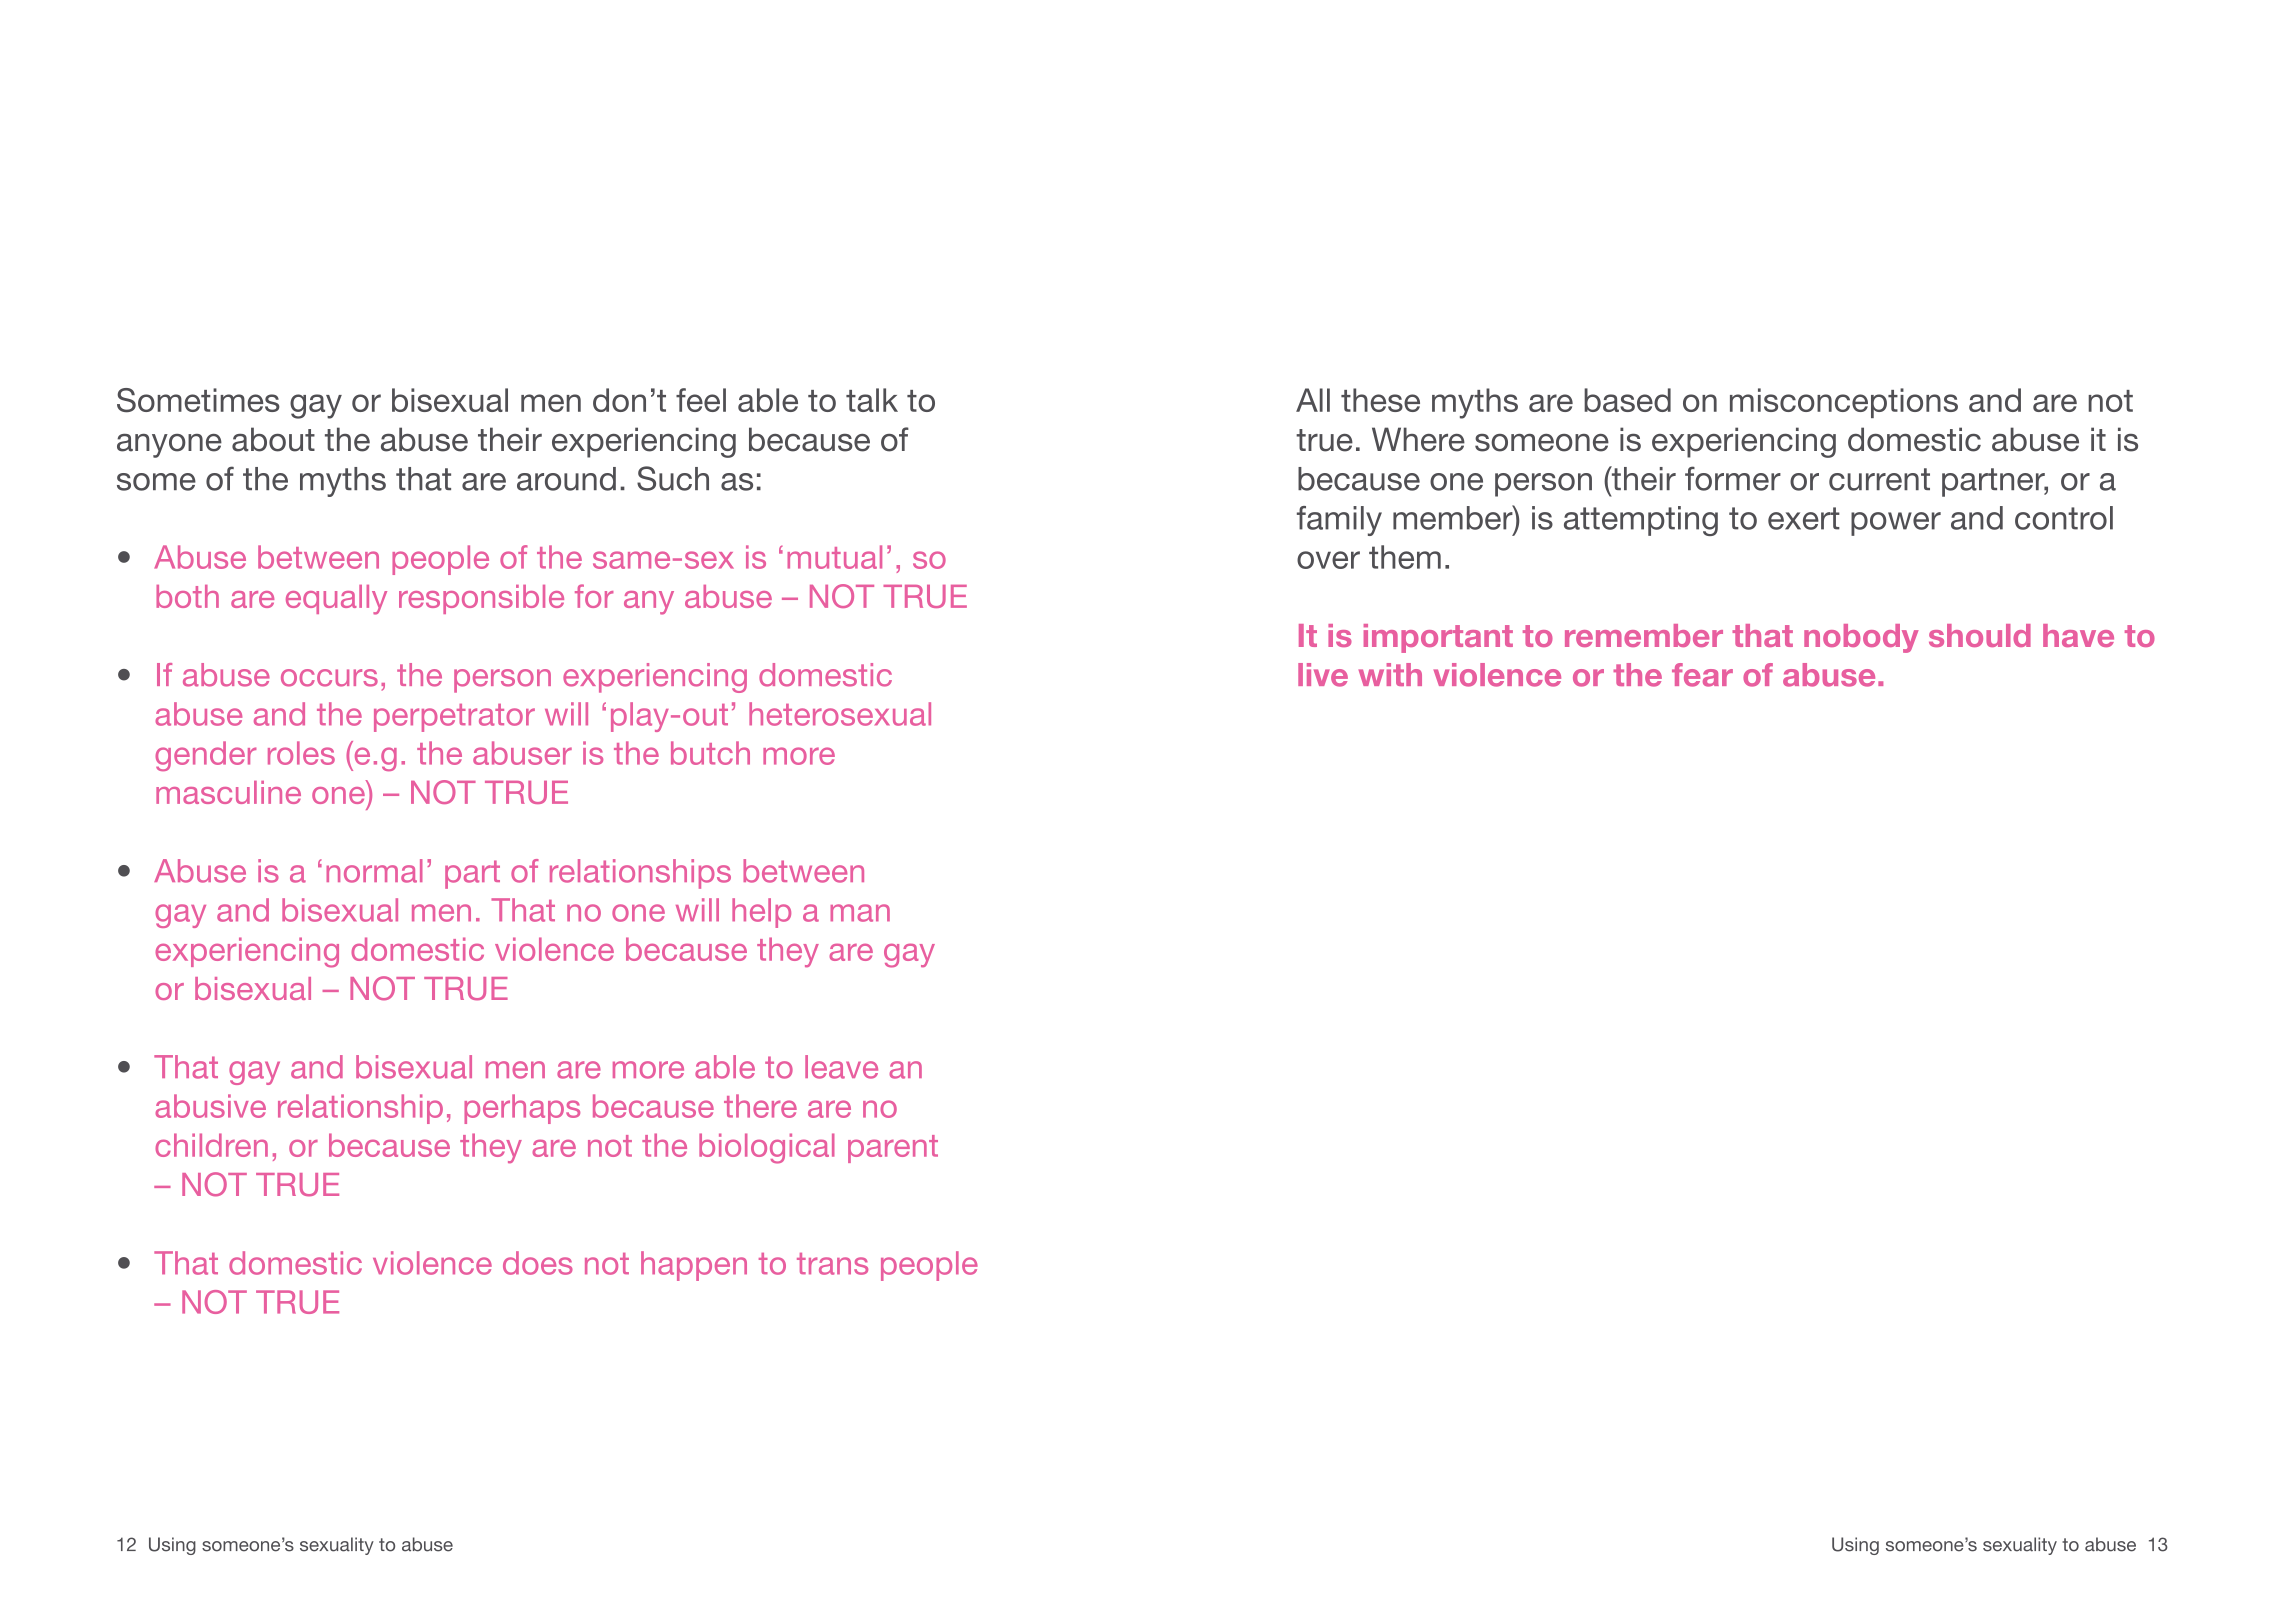  What do you see at coordinates (1844, 403) in the screenshot?
I see `misconceptions` at bounding box center [1844, 403].
